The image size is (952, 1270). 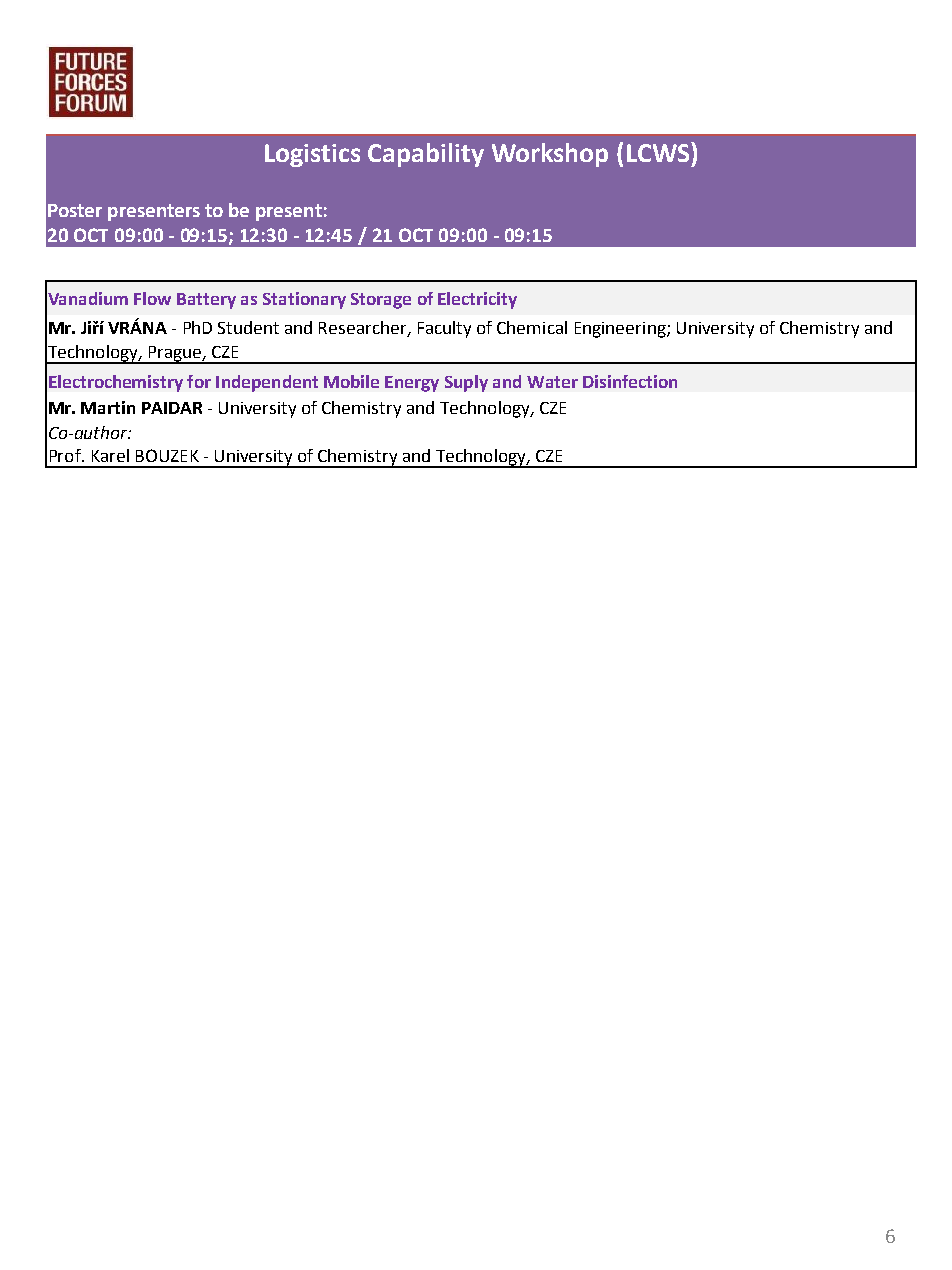 I want to click on Poster, so click(x=75, y=210).
